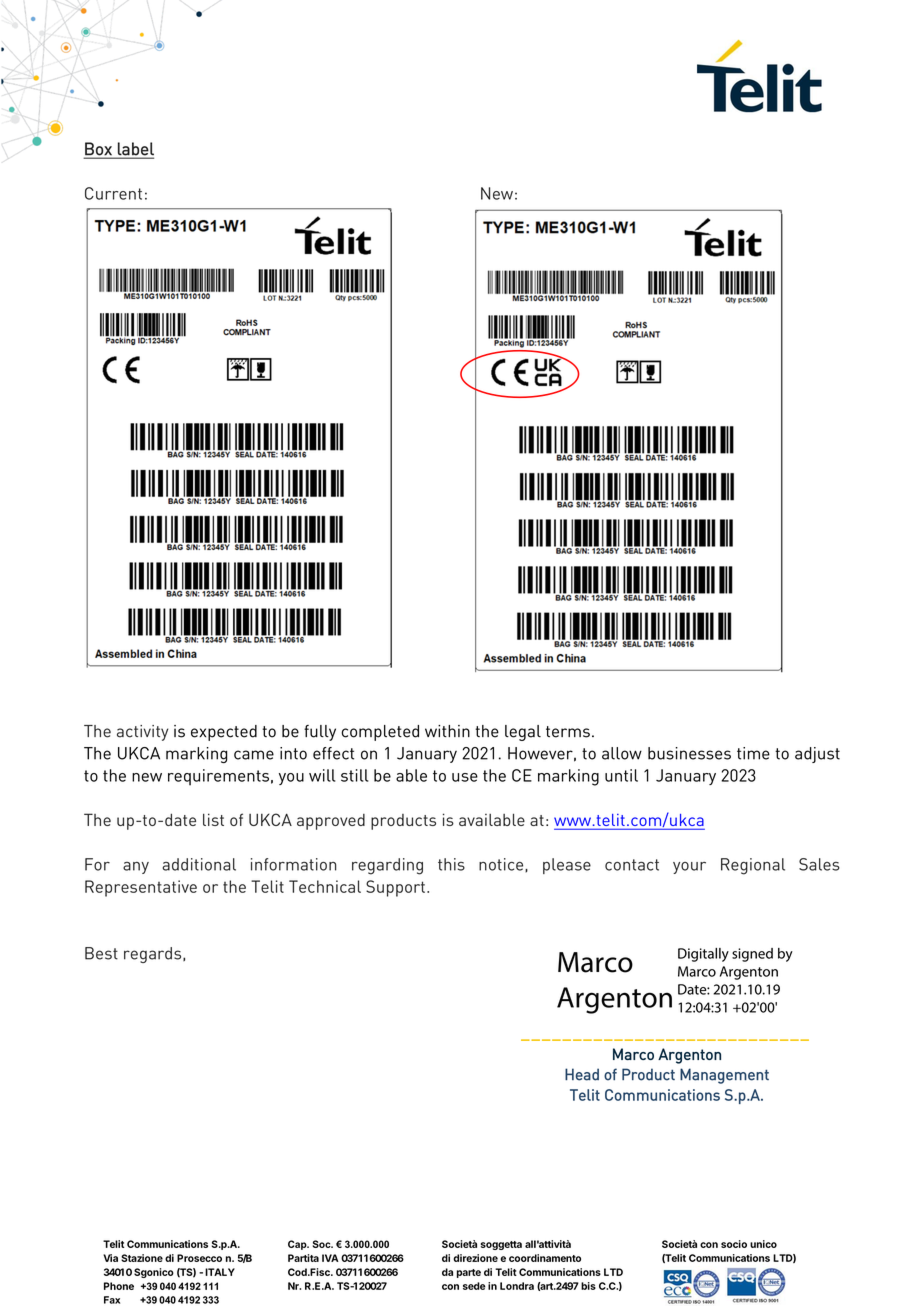 The height and width of the screenshot is (1308, 924). What do you see at coordinates (113, 193) in the screenshot?
I see `Current` at bounding box center [113, 193].
